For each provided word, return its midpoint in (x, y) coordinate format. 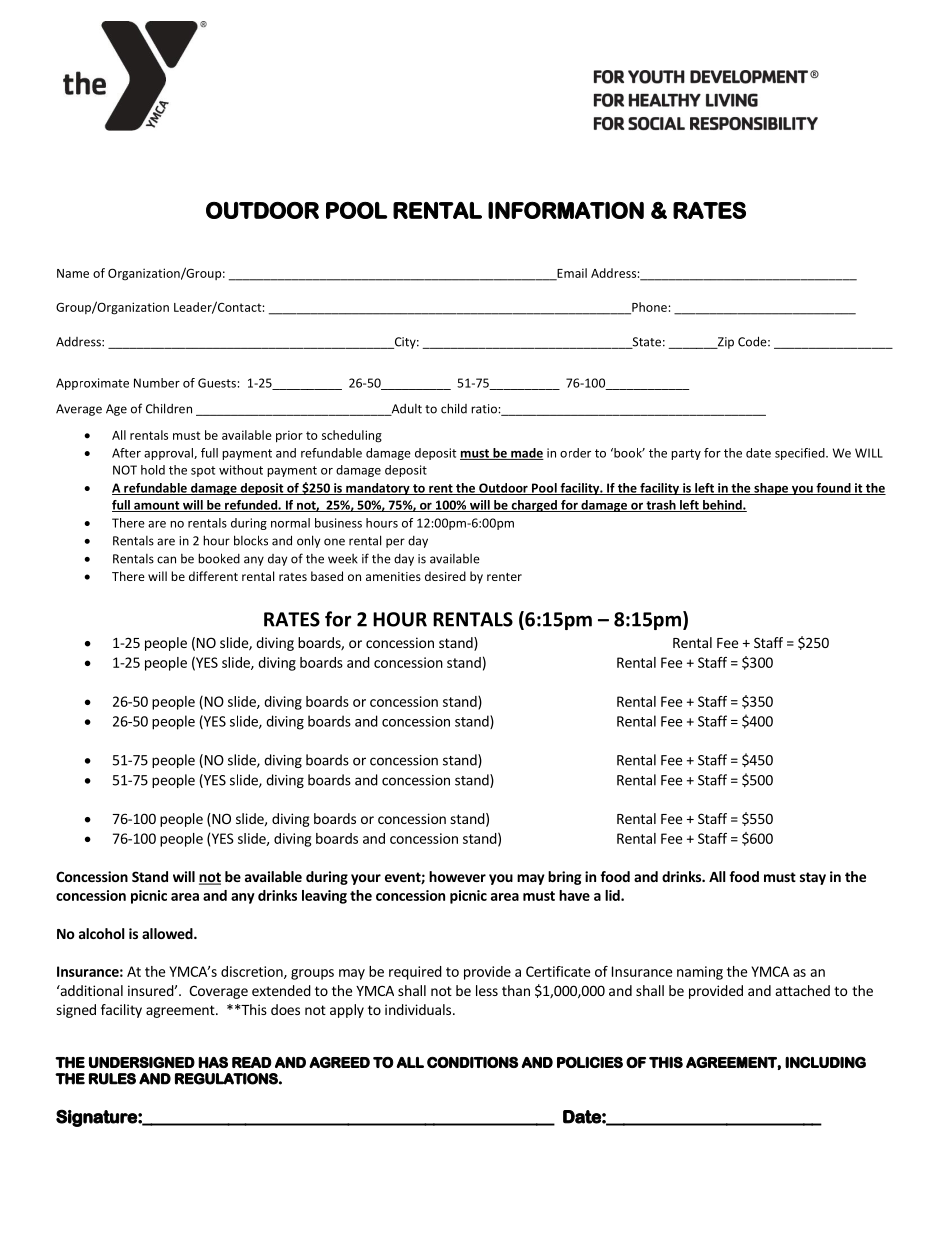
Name (73, 273)
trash (661, 506)
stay (813, 878)
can (166, 560)
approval (169, 454)
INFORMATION (566, 210)
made (526, 454)
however (457, 876)
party (686, 454)
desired (445, 576)
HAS (213, 1062)
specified (801, 454)
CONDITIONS (472, 1062)
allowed (168, 933)
